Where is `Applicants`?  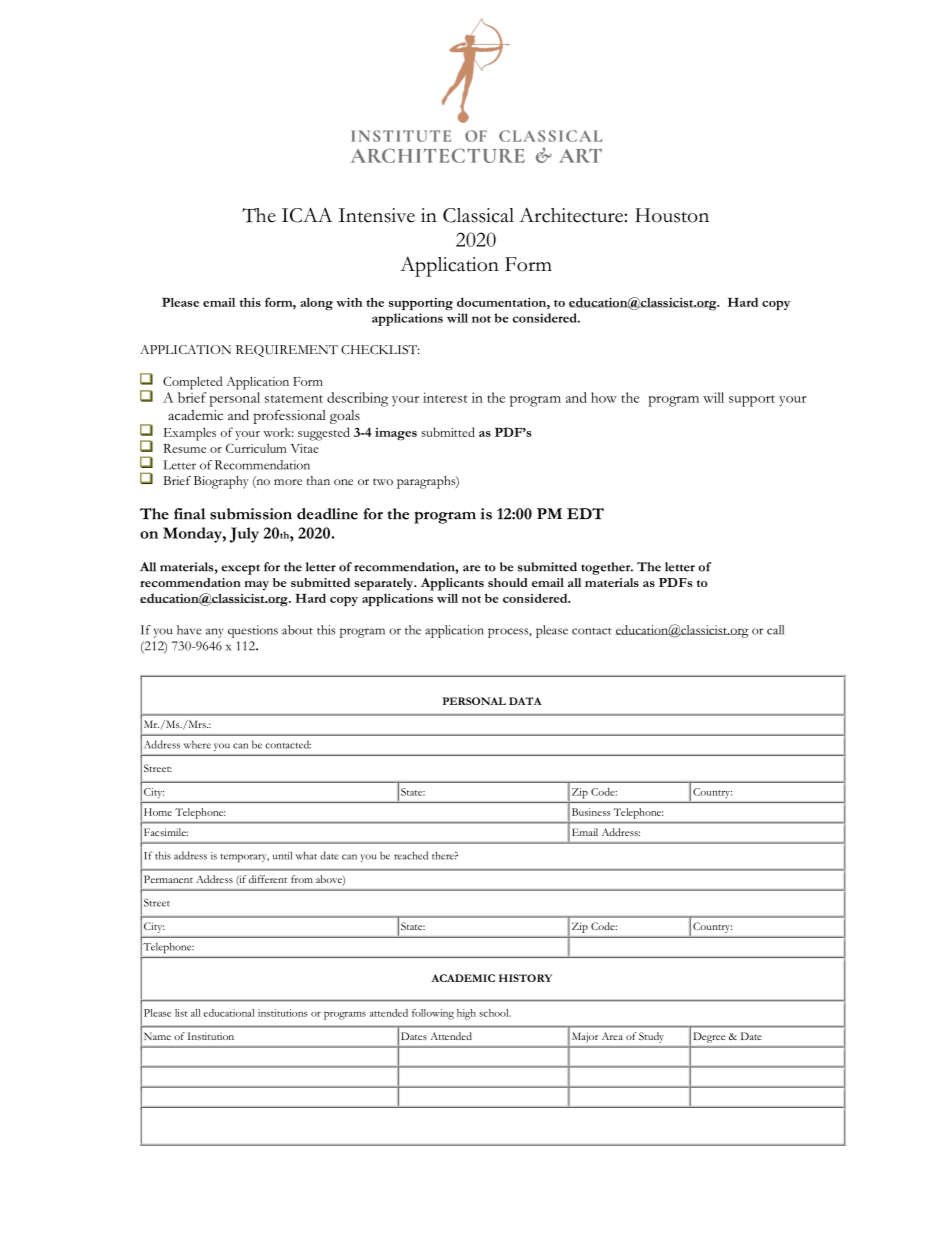 Applicants is located at coordinates (452, 584).
